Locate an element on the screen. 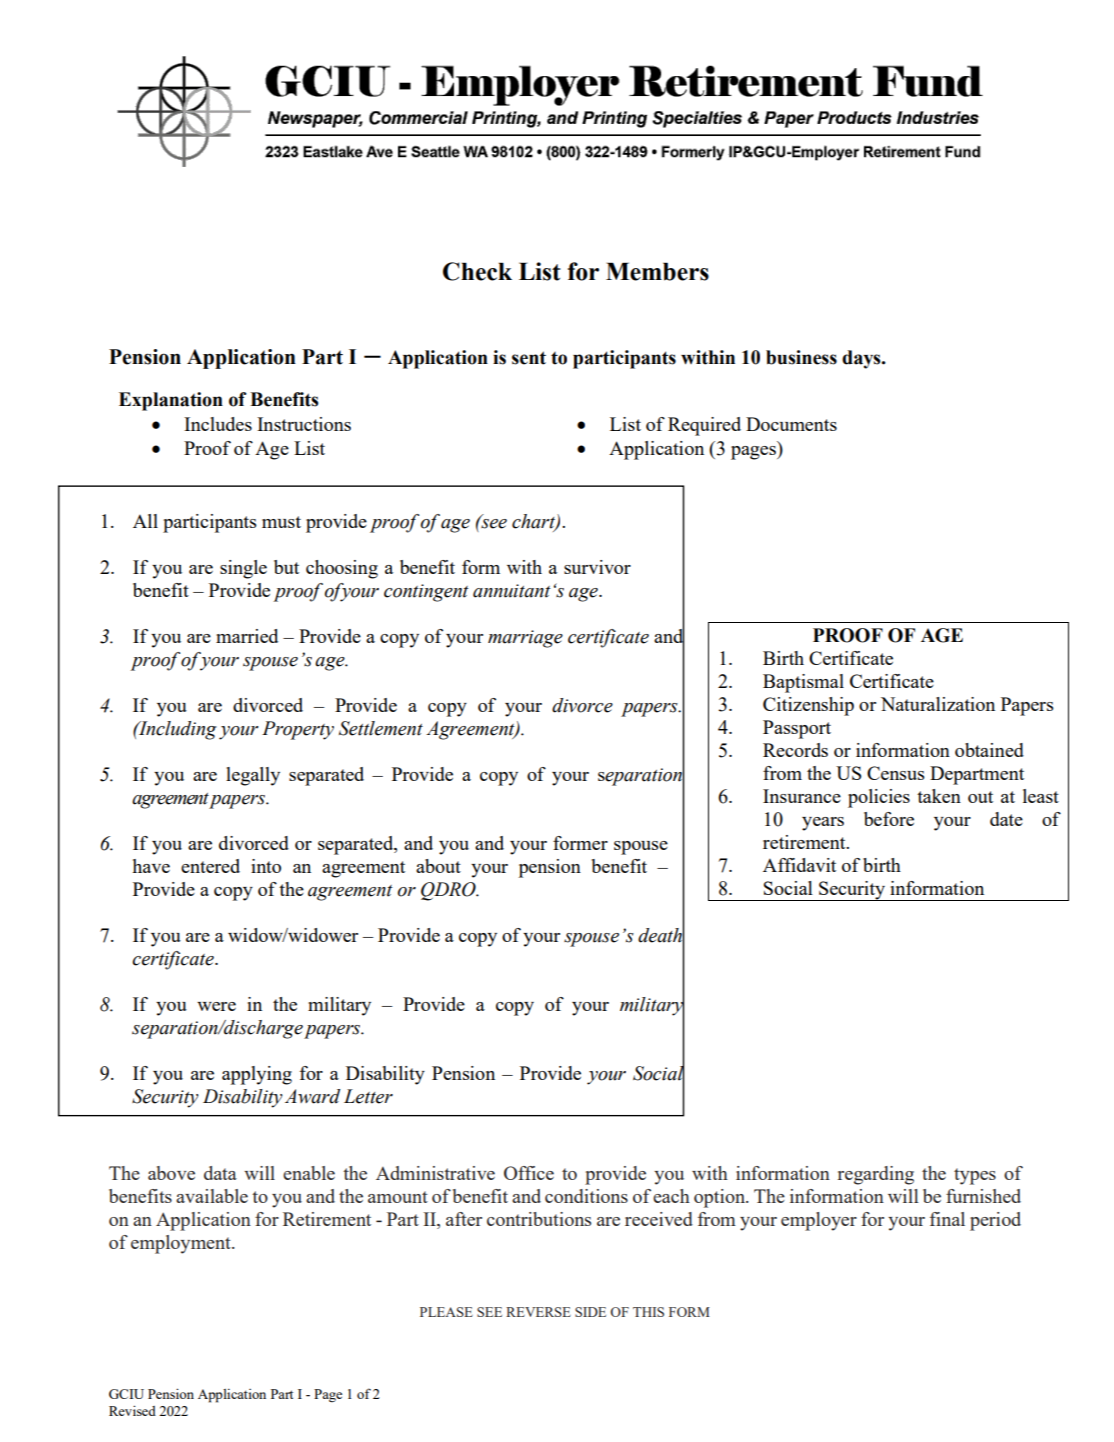 Image resolution: width=1114 pixels, height=1442 pixels. SIDE is located at coordinates (590, 1312).
